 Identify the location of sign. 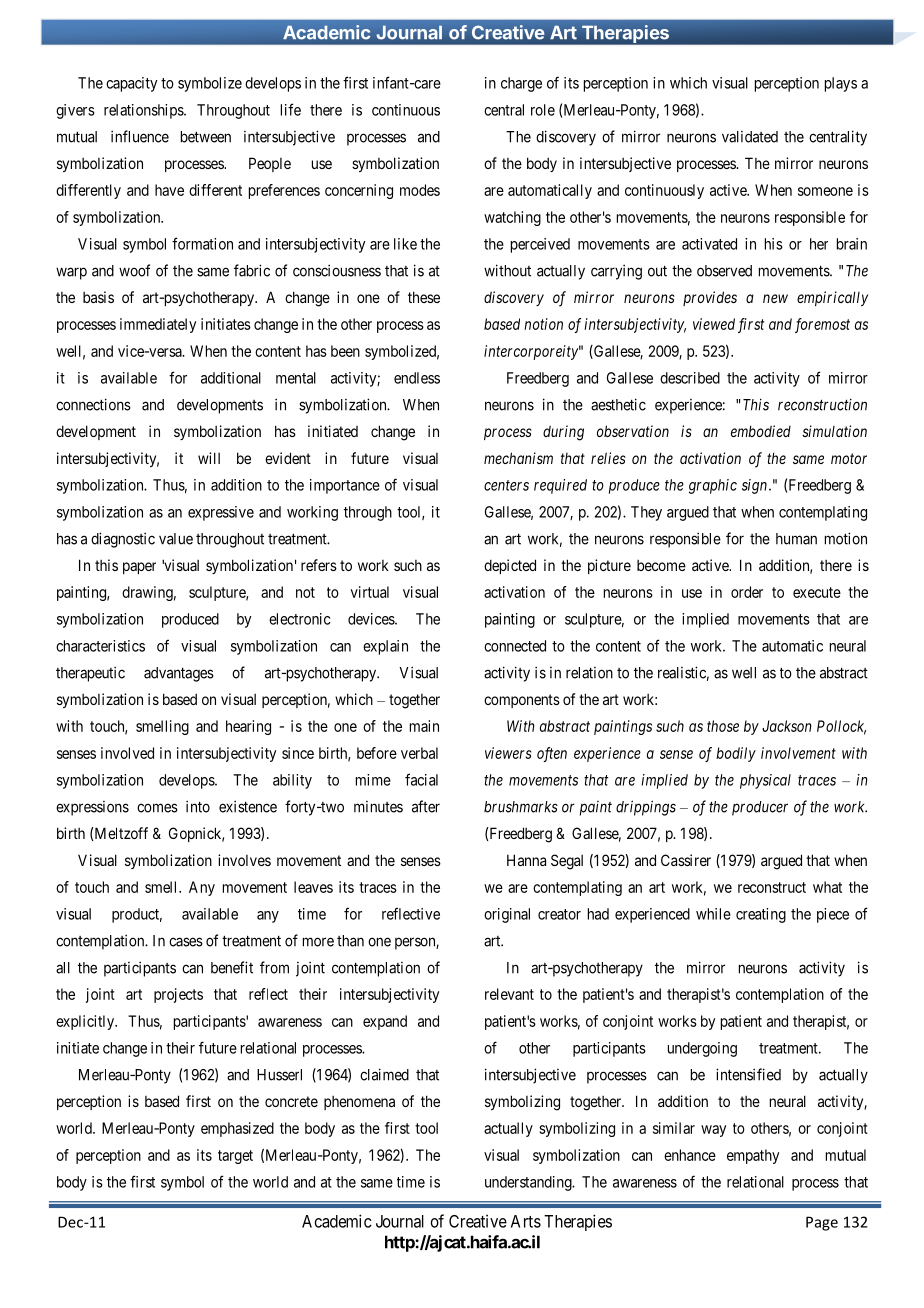
(754, 486).
